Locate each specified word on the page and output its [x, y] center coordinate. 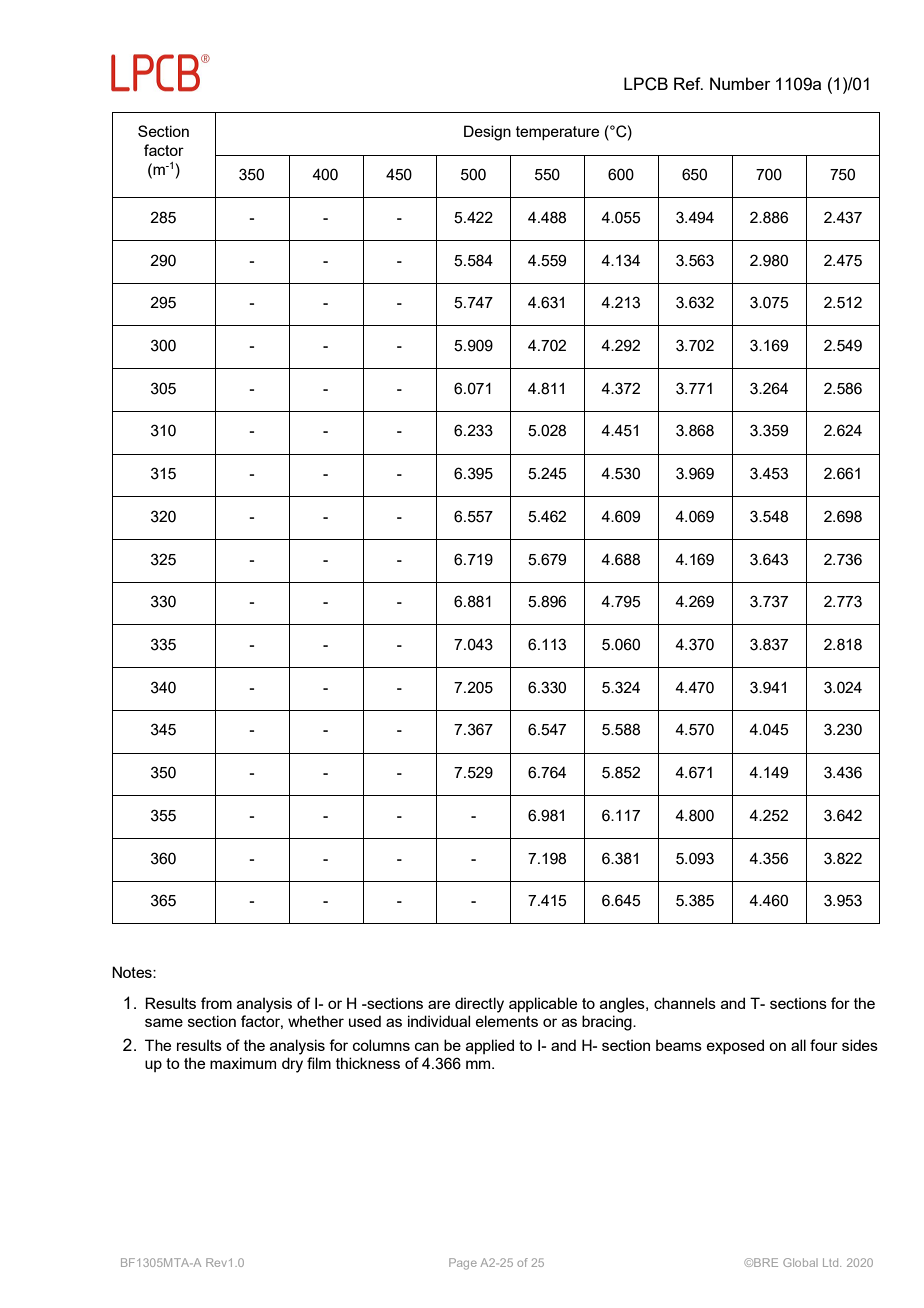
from [216, 1003]
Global [800, 1262]
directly [479, 1005]
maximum [243, 1063]
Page [463, 1264]
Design [487, 133]
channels [685, 1003]
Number [740, 83]
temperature [557, 133]
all [798, 1045]
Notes [133, 972]
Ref [688, 83]
